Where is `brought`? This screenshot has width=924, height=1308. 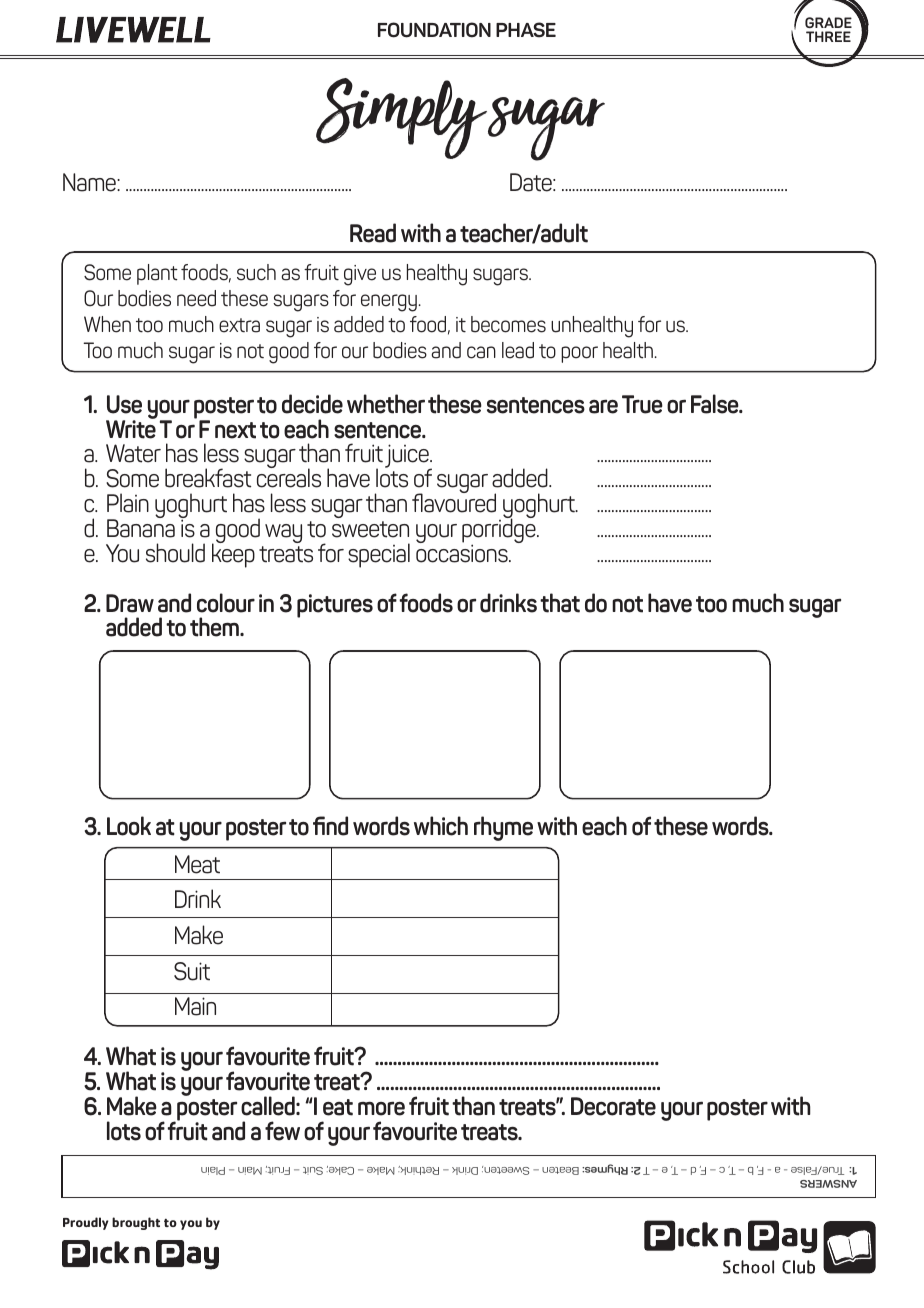 brought is located at coordinates (136, 1223).
